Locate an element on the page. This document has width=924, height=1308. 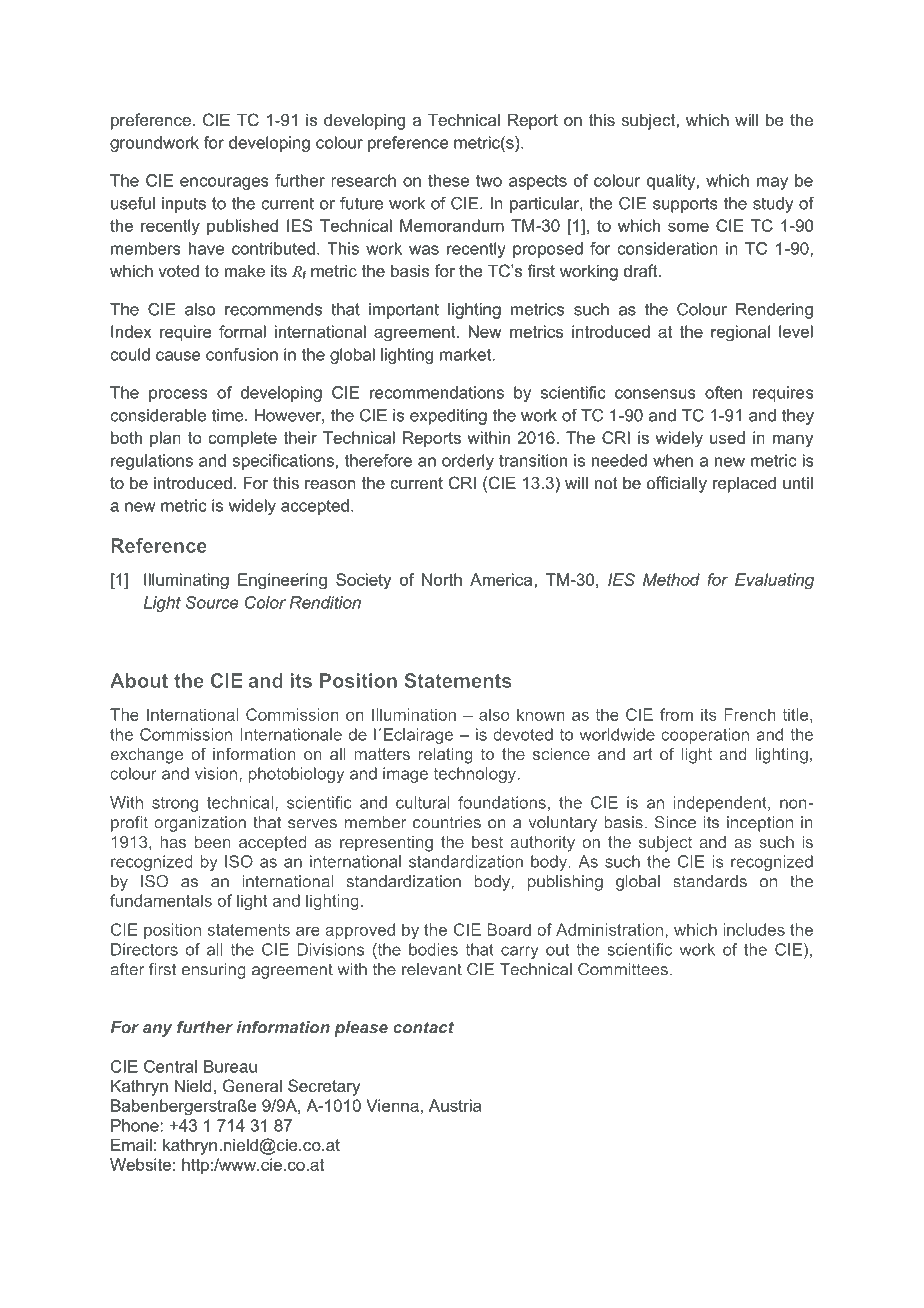
replaced is located at coordinates (744, 484).
